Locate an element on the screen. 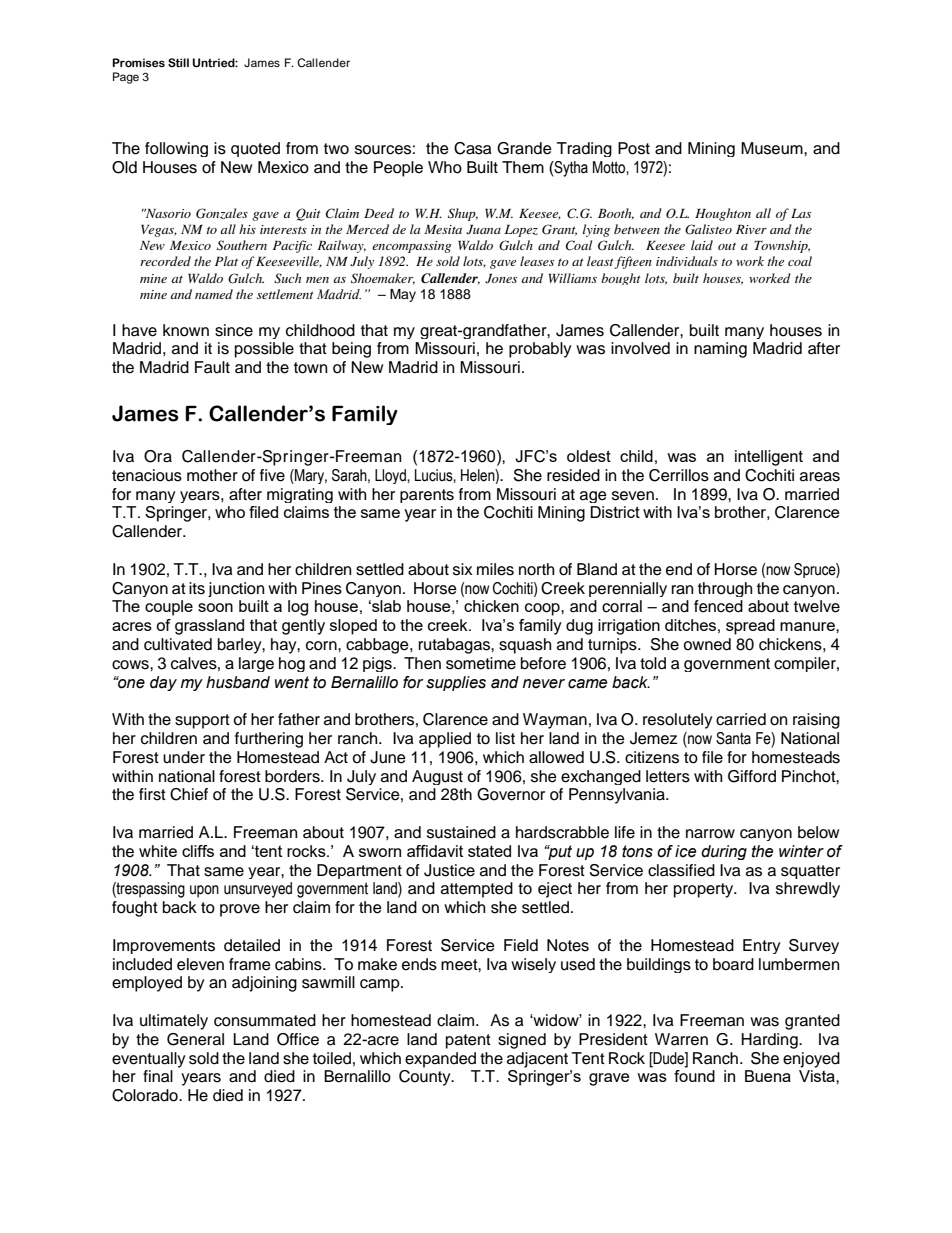  support is located at coordinates (202, 721).
